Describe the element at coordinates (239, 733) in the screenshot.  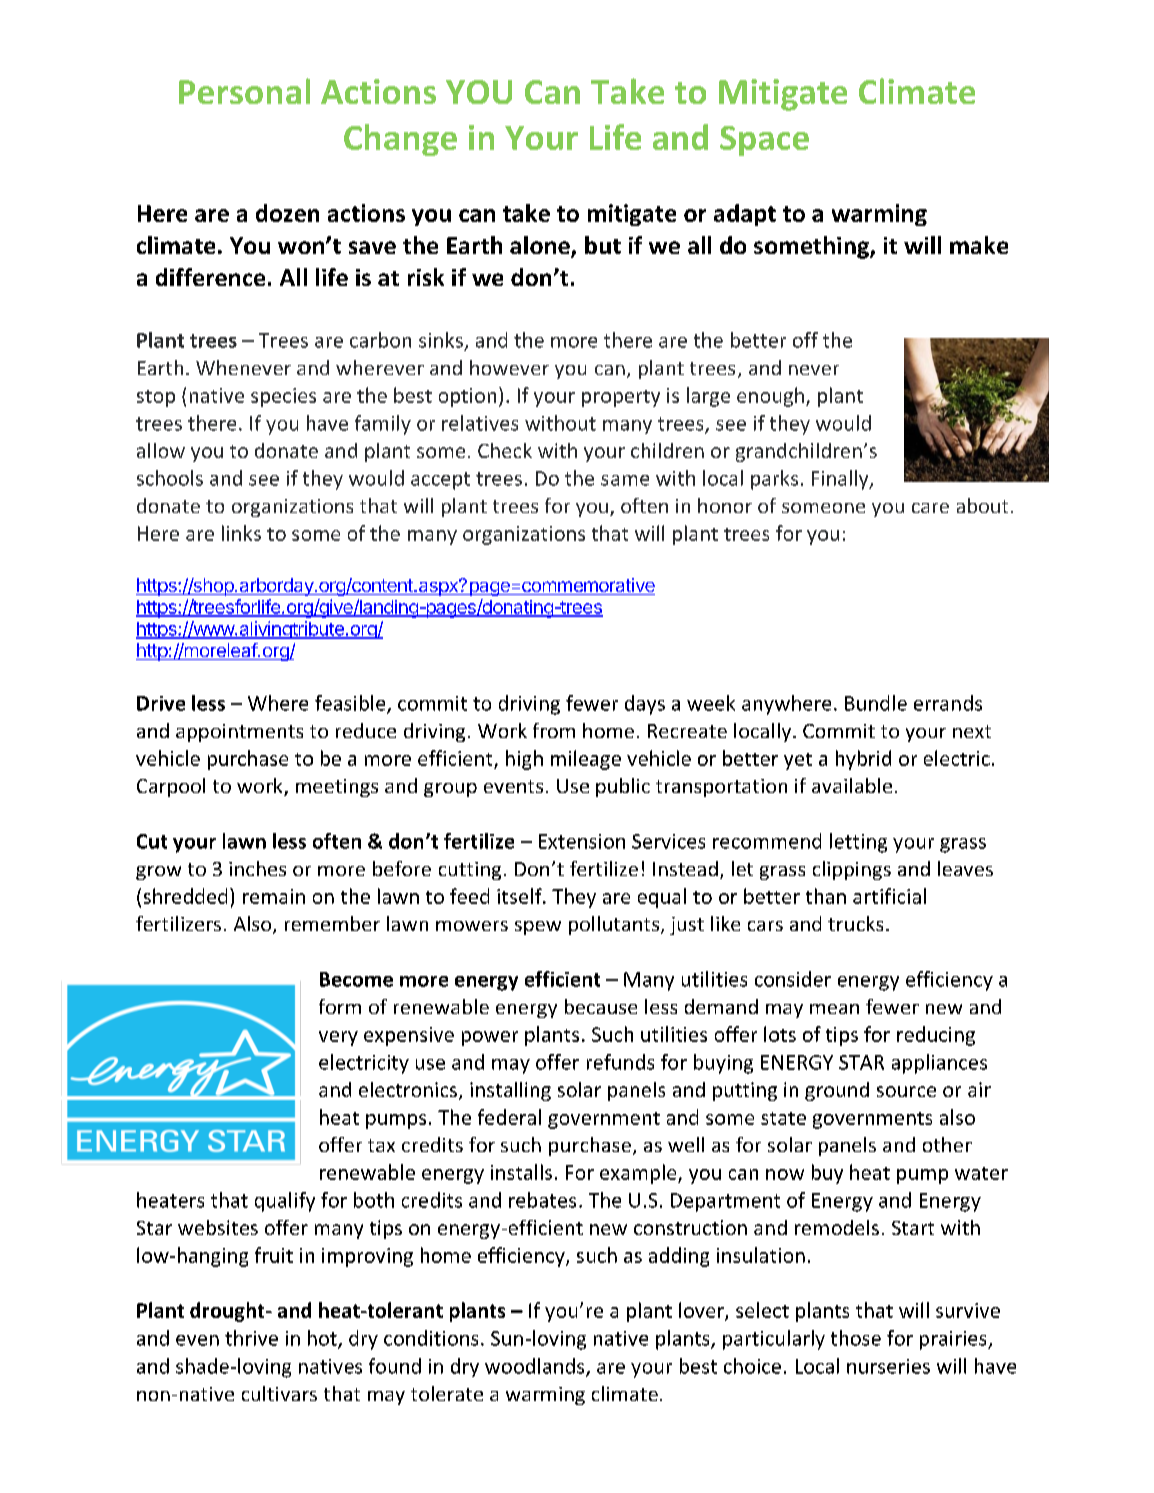
I see `appointments` at that location.
